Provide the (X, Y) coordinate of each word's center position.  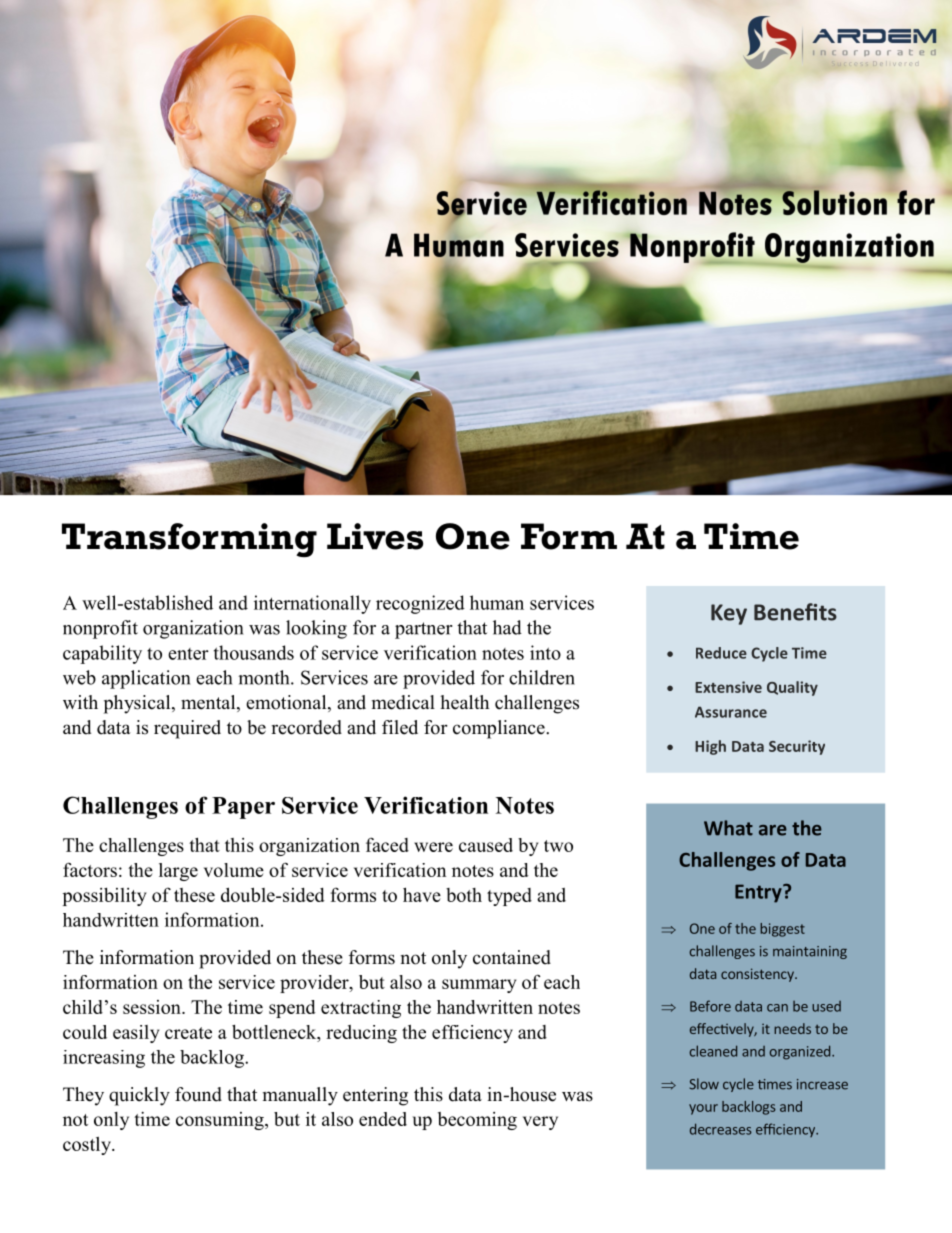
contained (512, 957)
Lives (375, 536)
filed (400, 727)
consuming (221, 1121)
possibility (105, 896)
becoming (477, 1121)
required (187, 729)
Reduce (721, 653)
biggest (782, 930)
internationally (312, 604)
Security (797, 747)
